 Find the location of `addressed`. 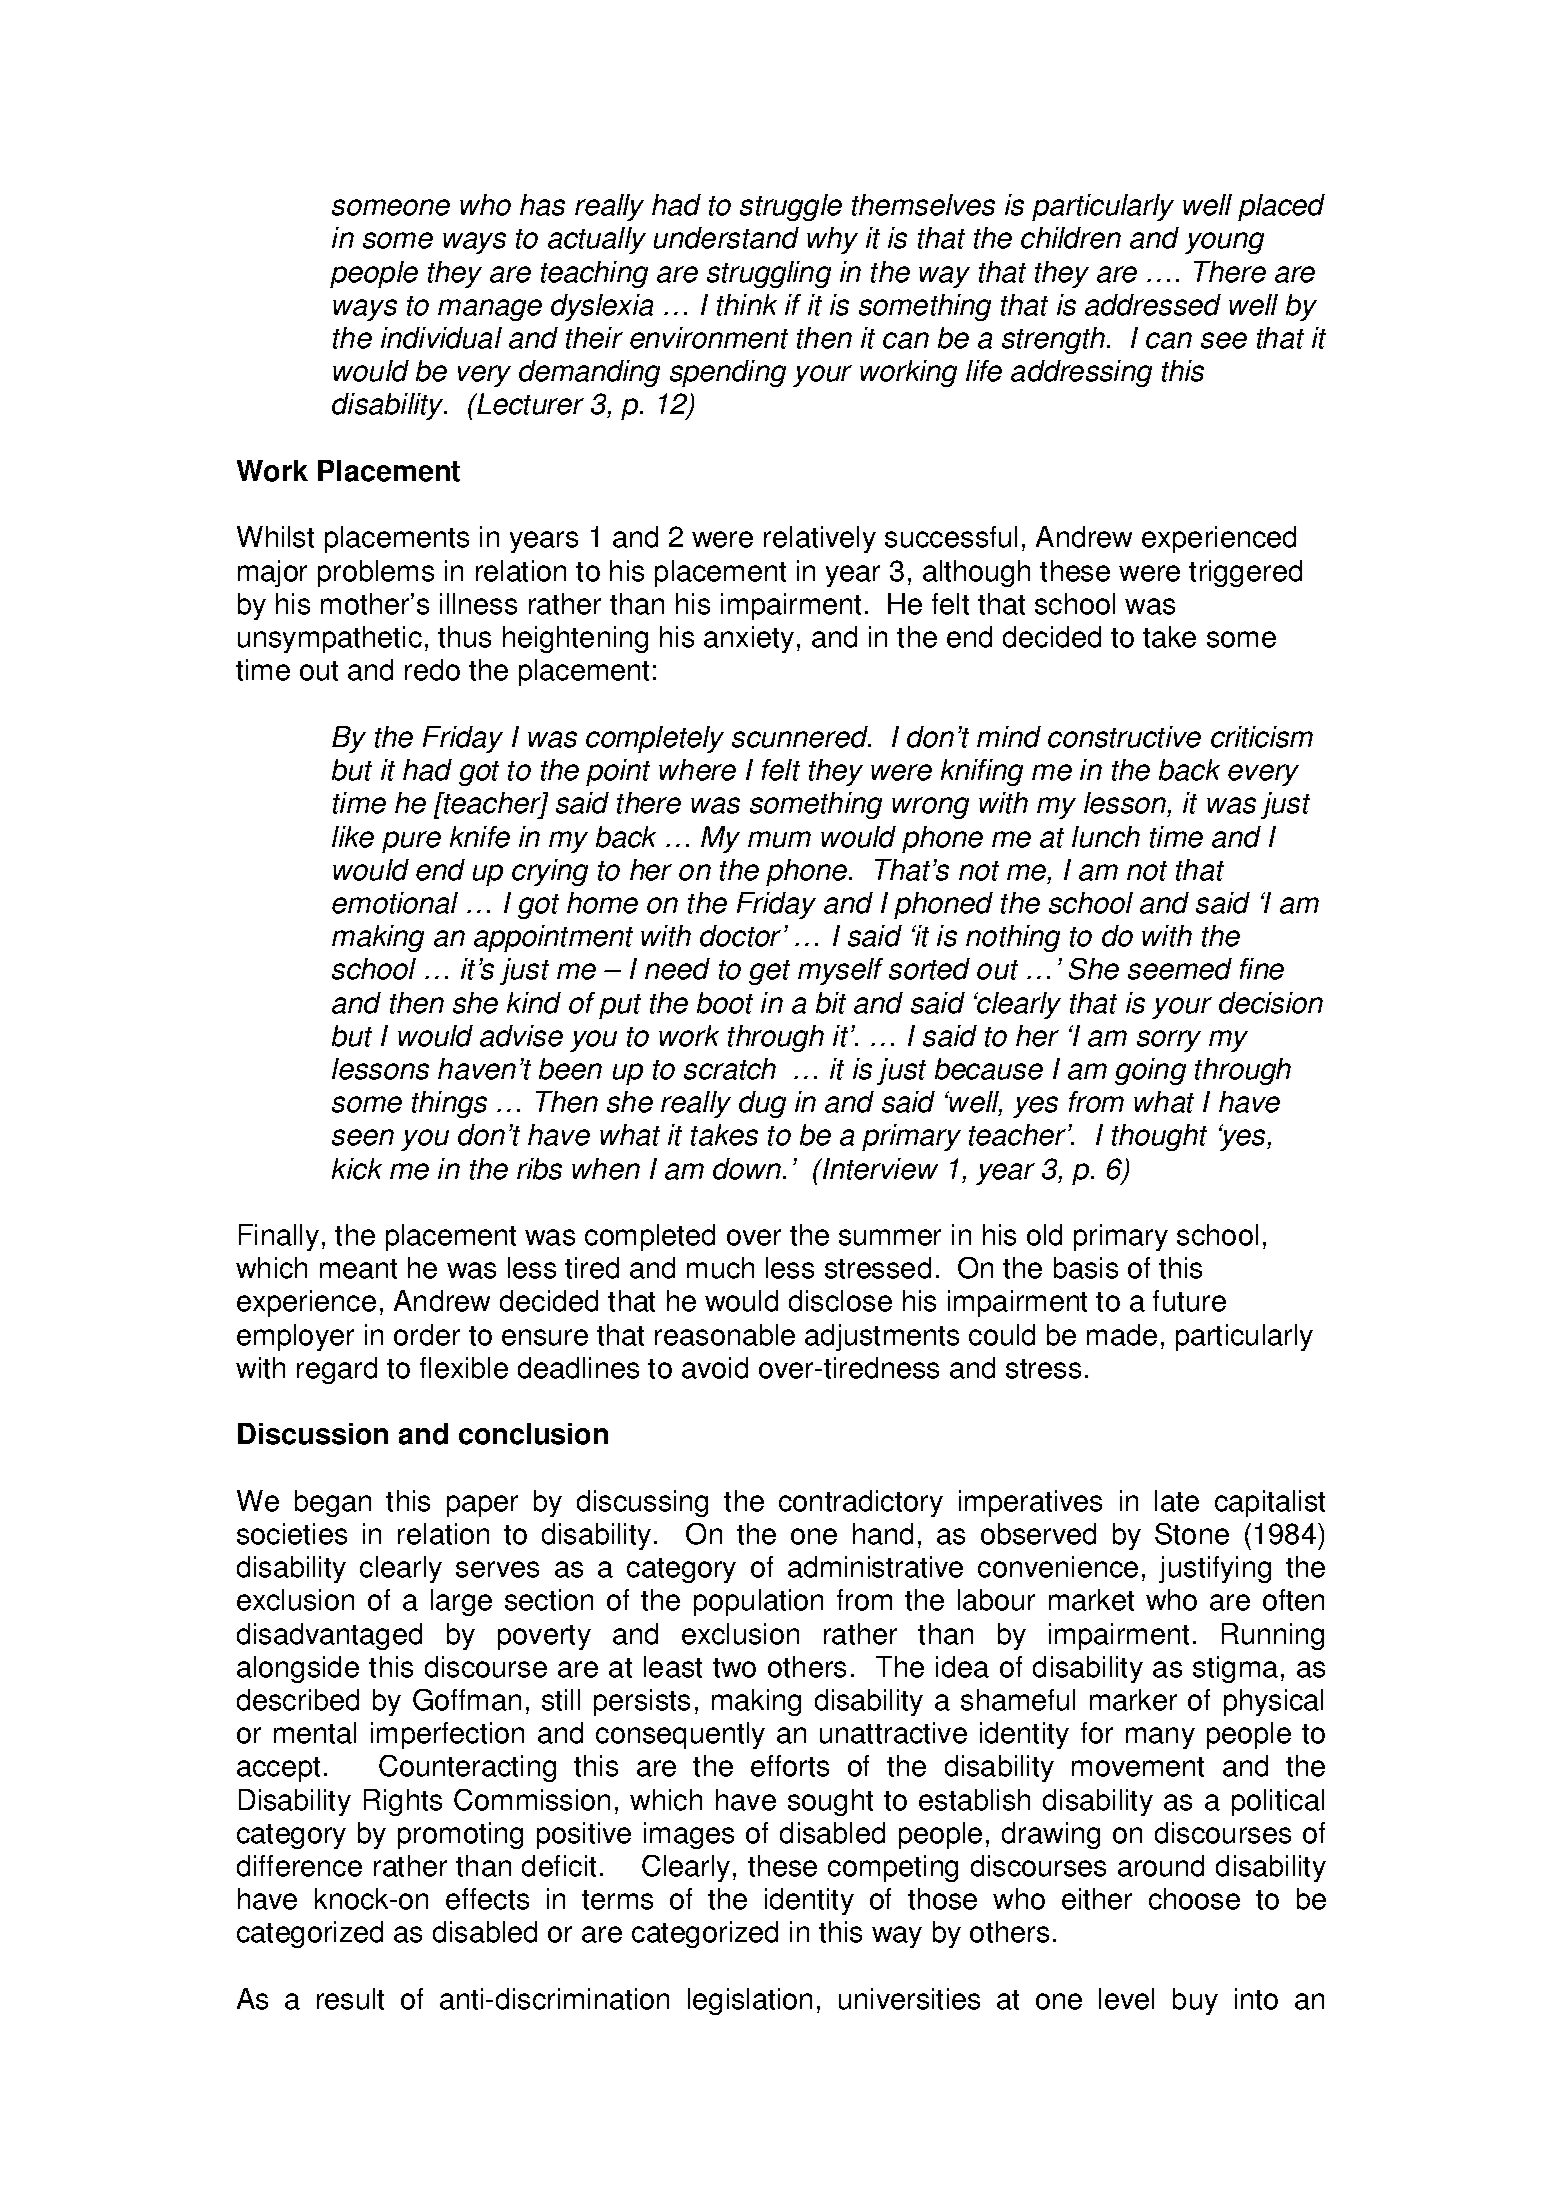

addressed is located at coordinates (1153, 305).
